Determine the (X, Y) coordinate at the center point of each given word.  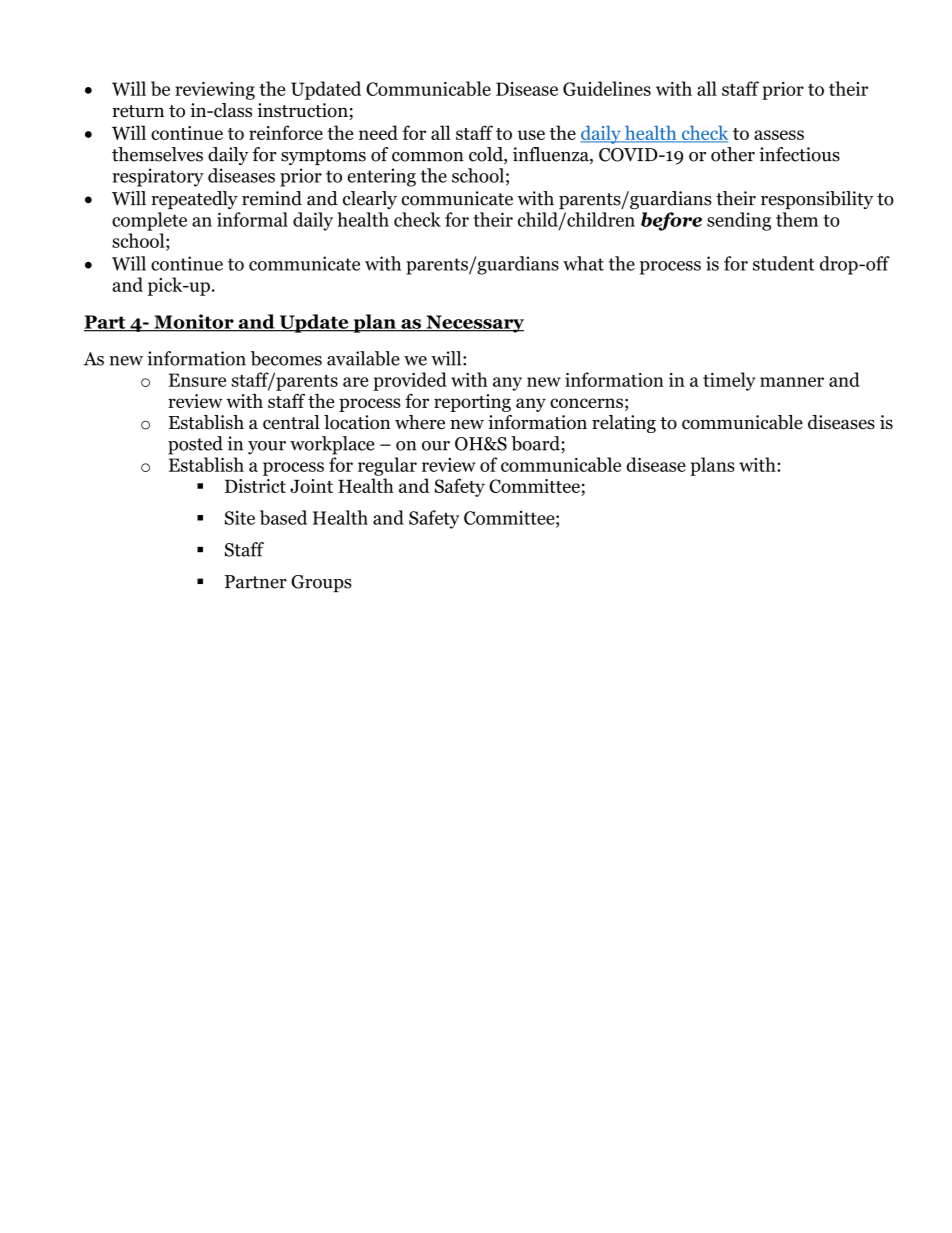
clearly (370, 200)
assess (779, 135)
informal (252, 219)
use (531, 135)
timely (729, 381)
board (535, 443)
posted (195, 445)
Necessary (474, 324)
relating (624, 424)
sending (739, 221)
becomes (286, 358)
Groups (321, 583)
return (138, 111)
